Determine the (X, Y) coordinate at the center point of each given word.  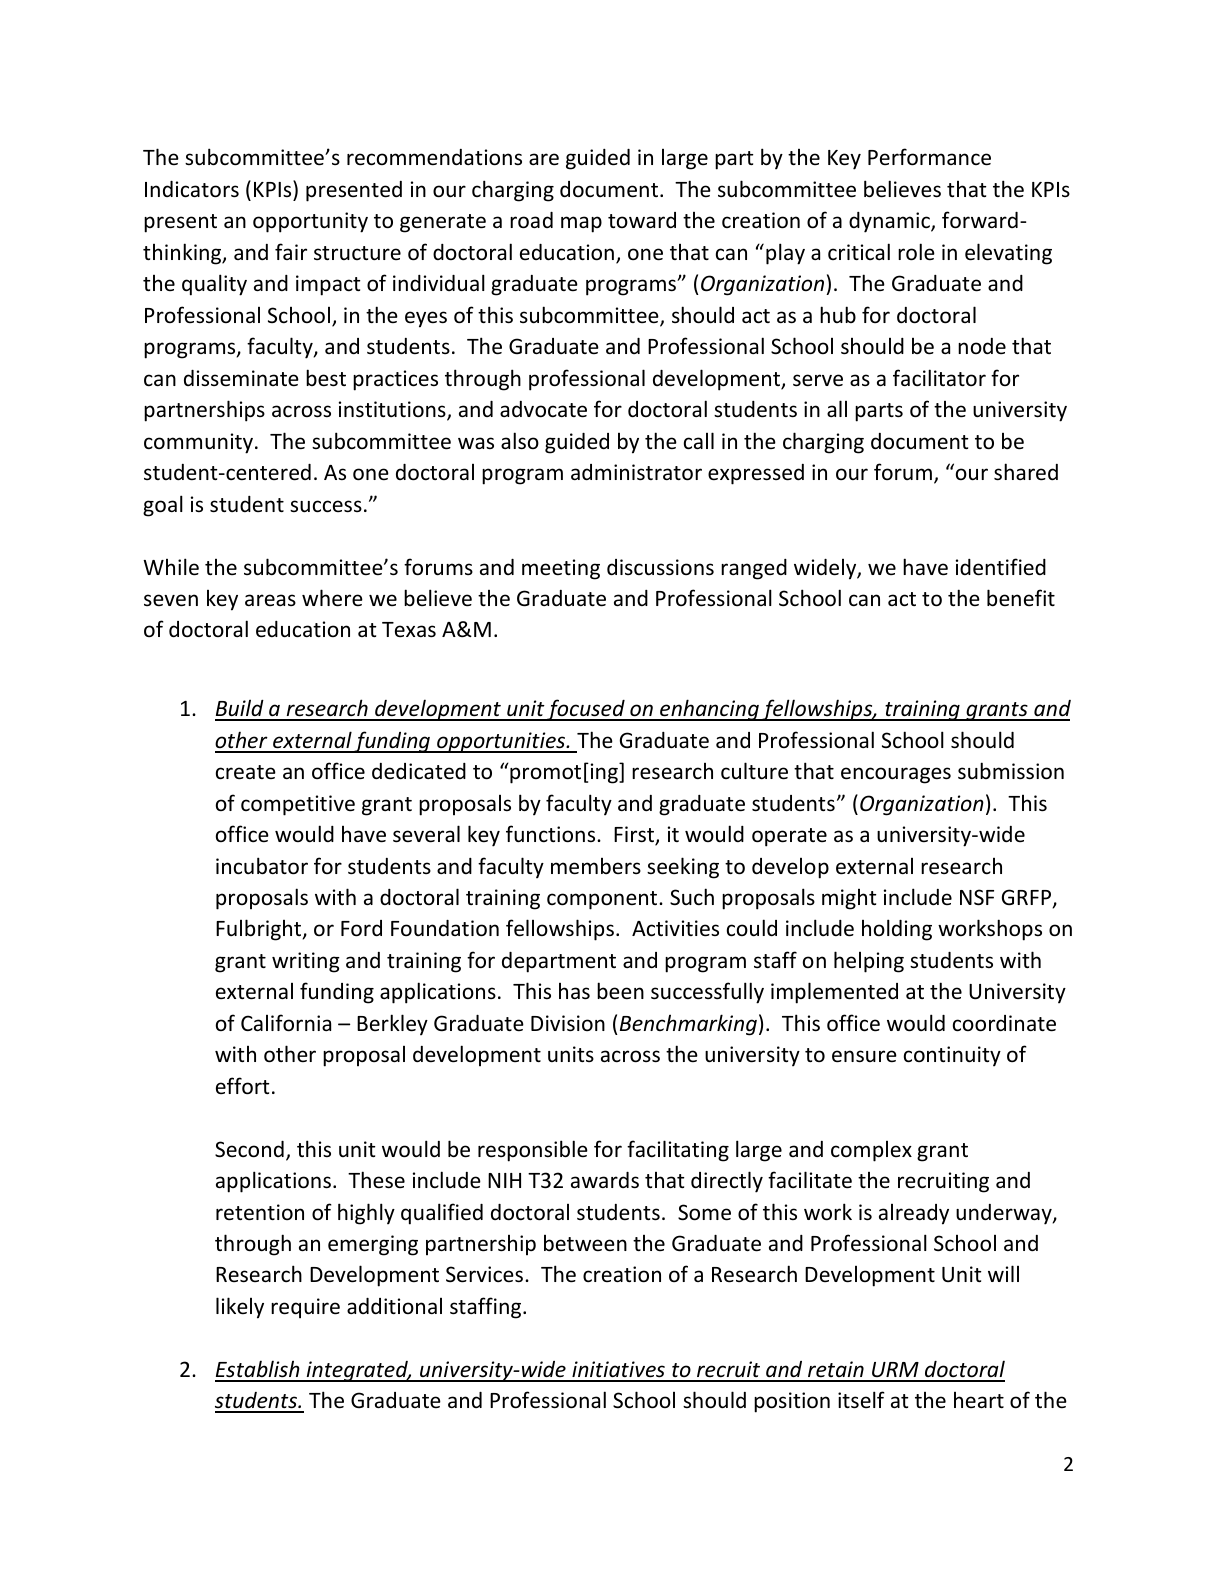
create (246, 772)
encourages (896, 775)
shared (1026, 472)
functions (552, 834)
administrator (636, 472)
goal (163, 506)
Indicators (192, 189)
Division (568, 1023)
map (581, 224)
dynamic (890, 222)
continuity (952, 1056)
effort (242, 1086)
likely (240, 1308)
